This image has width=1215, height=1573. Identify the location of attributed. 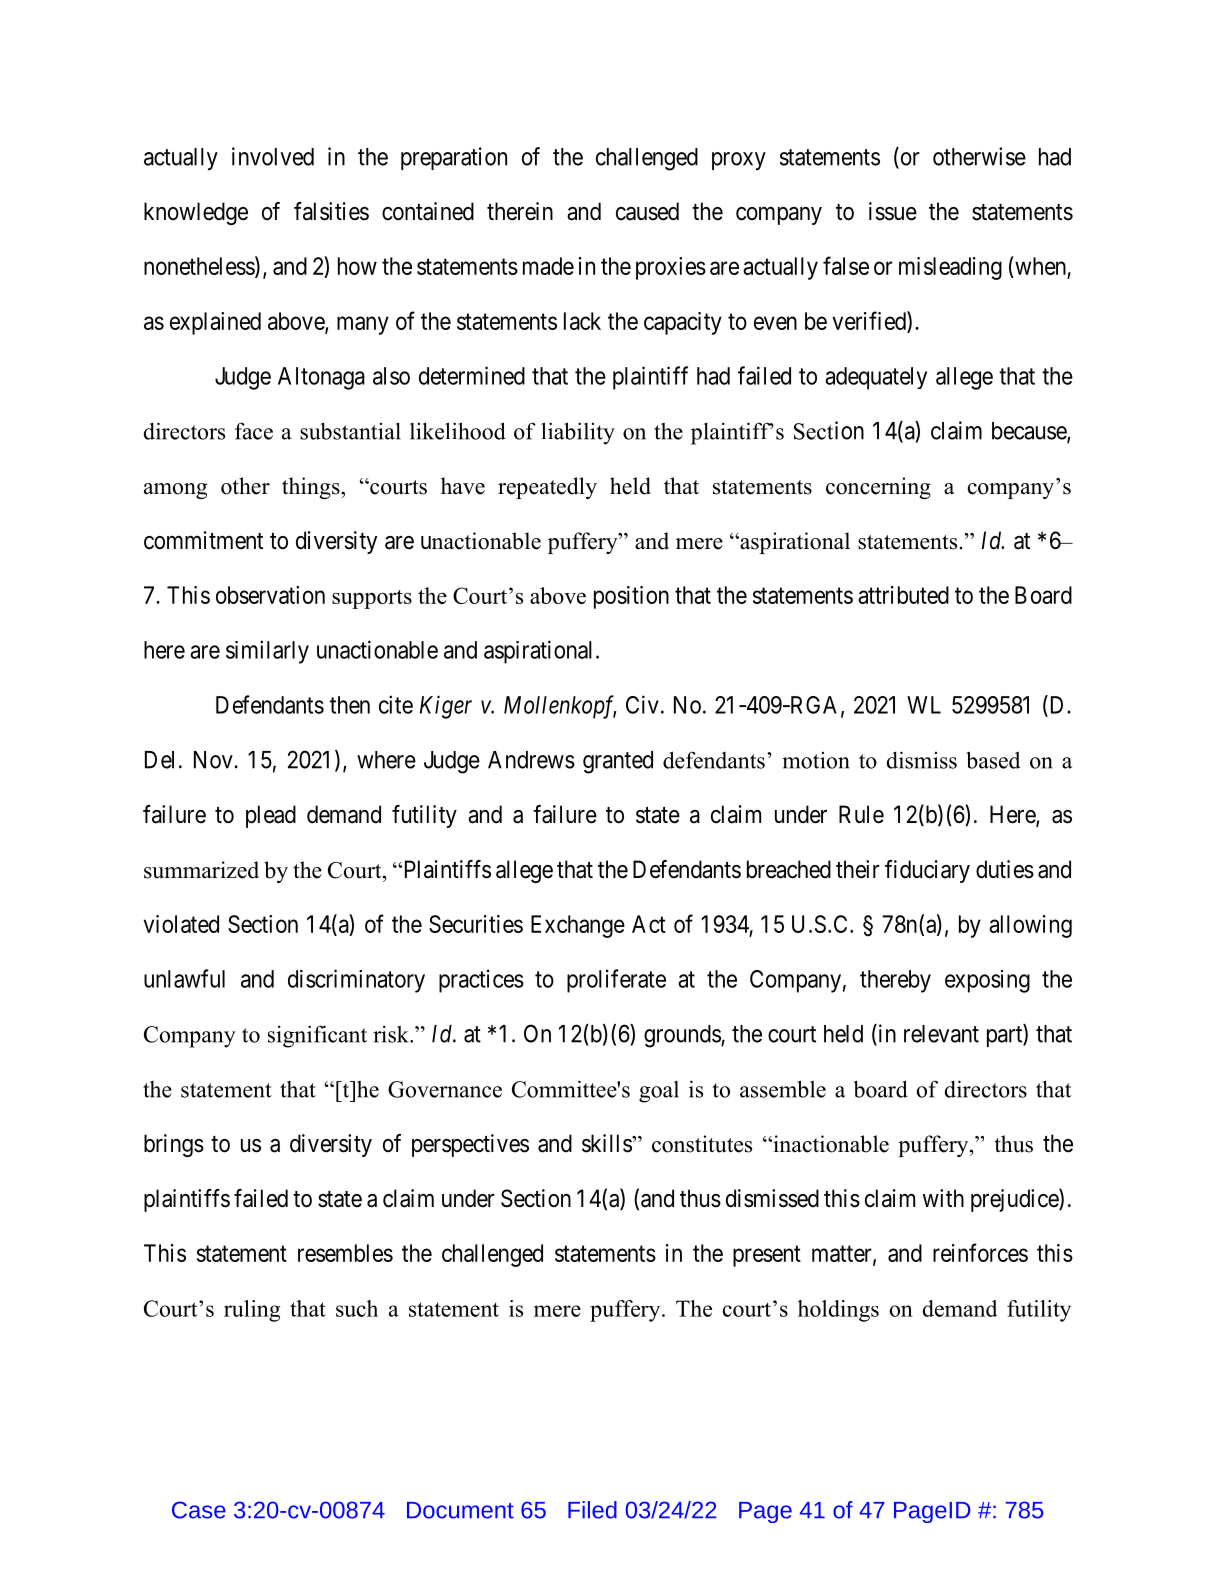
(903, 595).
